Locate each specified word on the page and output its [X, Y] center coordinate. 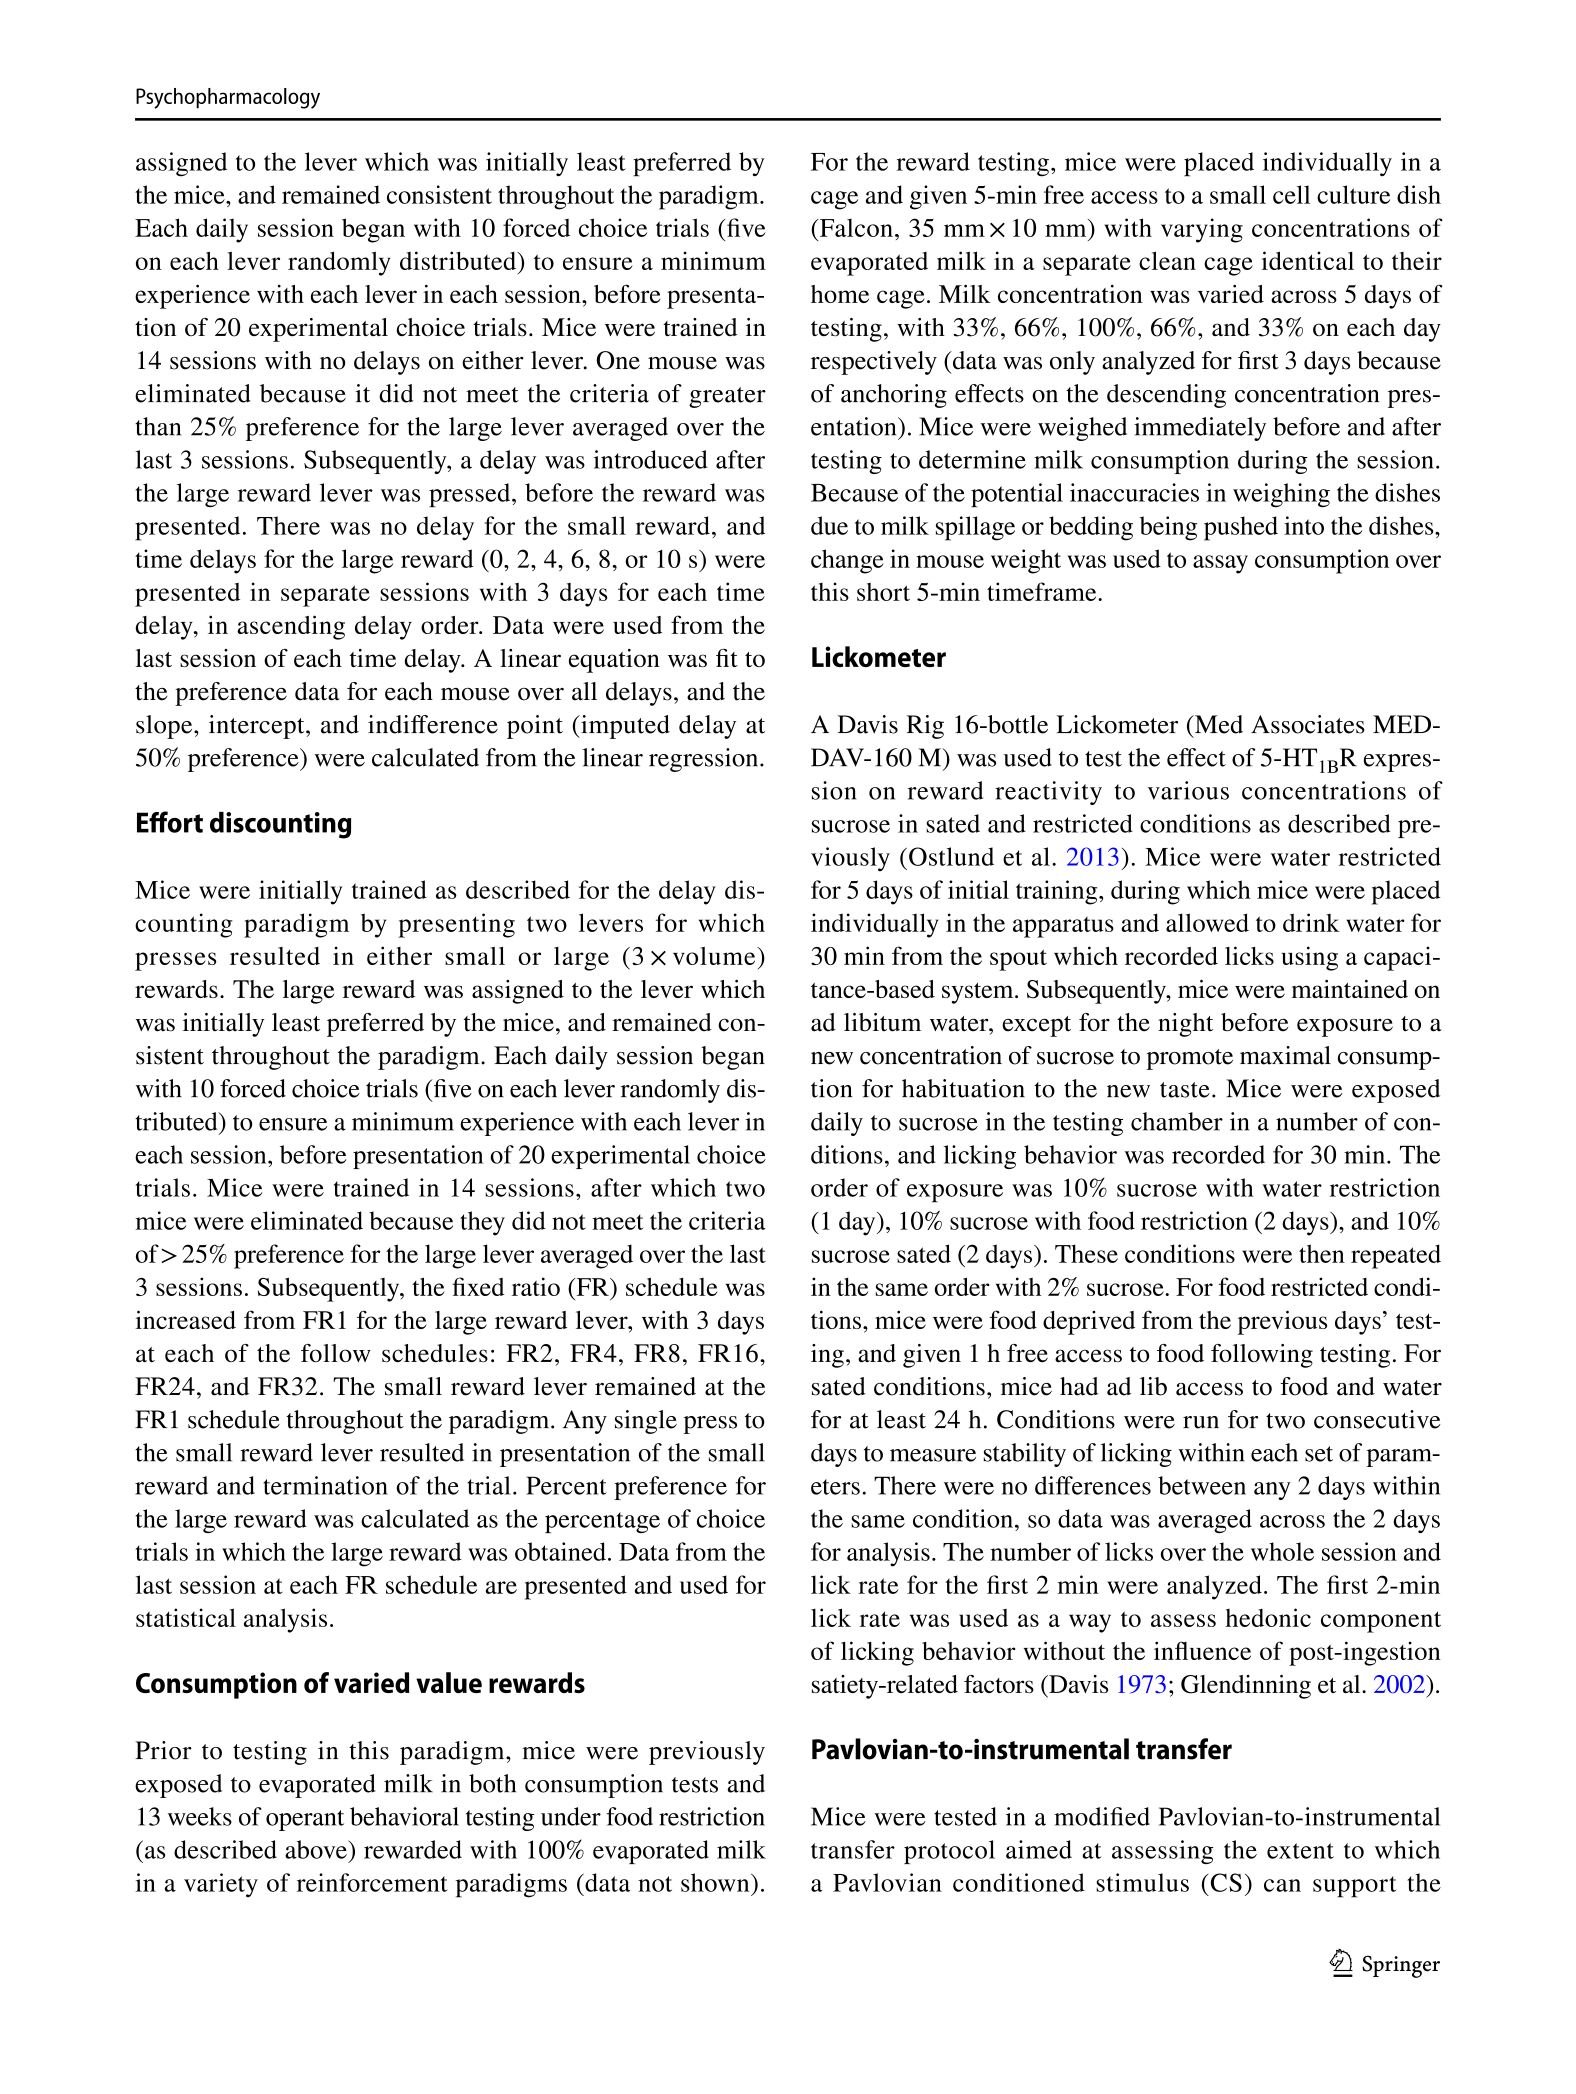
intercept [258, 727]
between [1202, 1485]
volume [715, 956]
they [482, 1223]
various [1188, 790]
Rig [925, 727]
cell [1291, 194]
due [829, 525]
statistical [186, 1617]
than [158, 426]
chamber [1177, 1121]
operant [305, 1820]
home [840, 294]
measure [933, 1455]
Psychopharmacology [228, 98]
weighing [1281, 495]
